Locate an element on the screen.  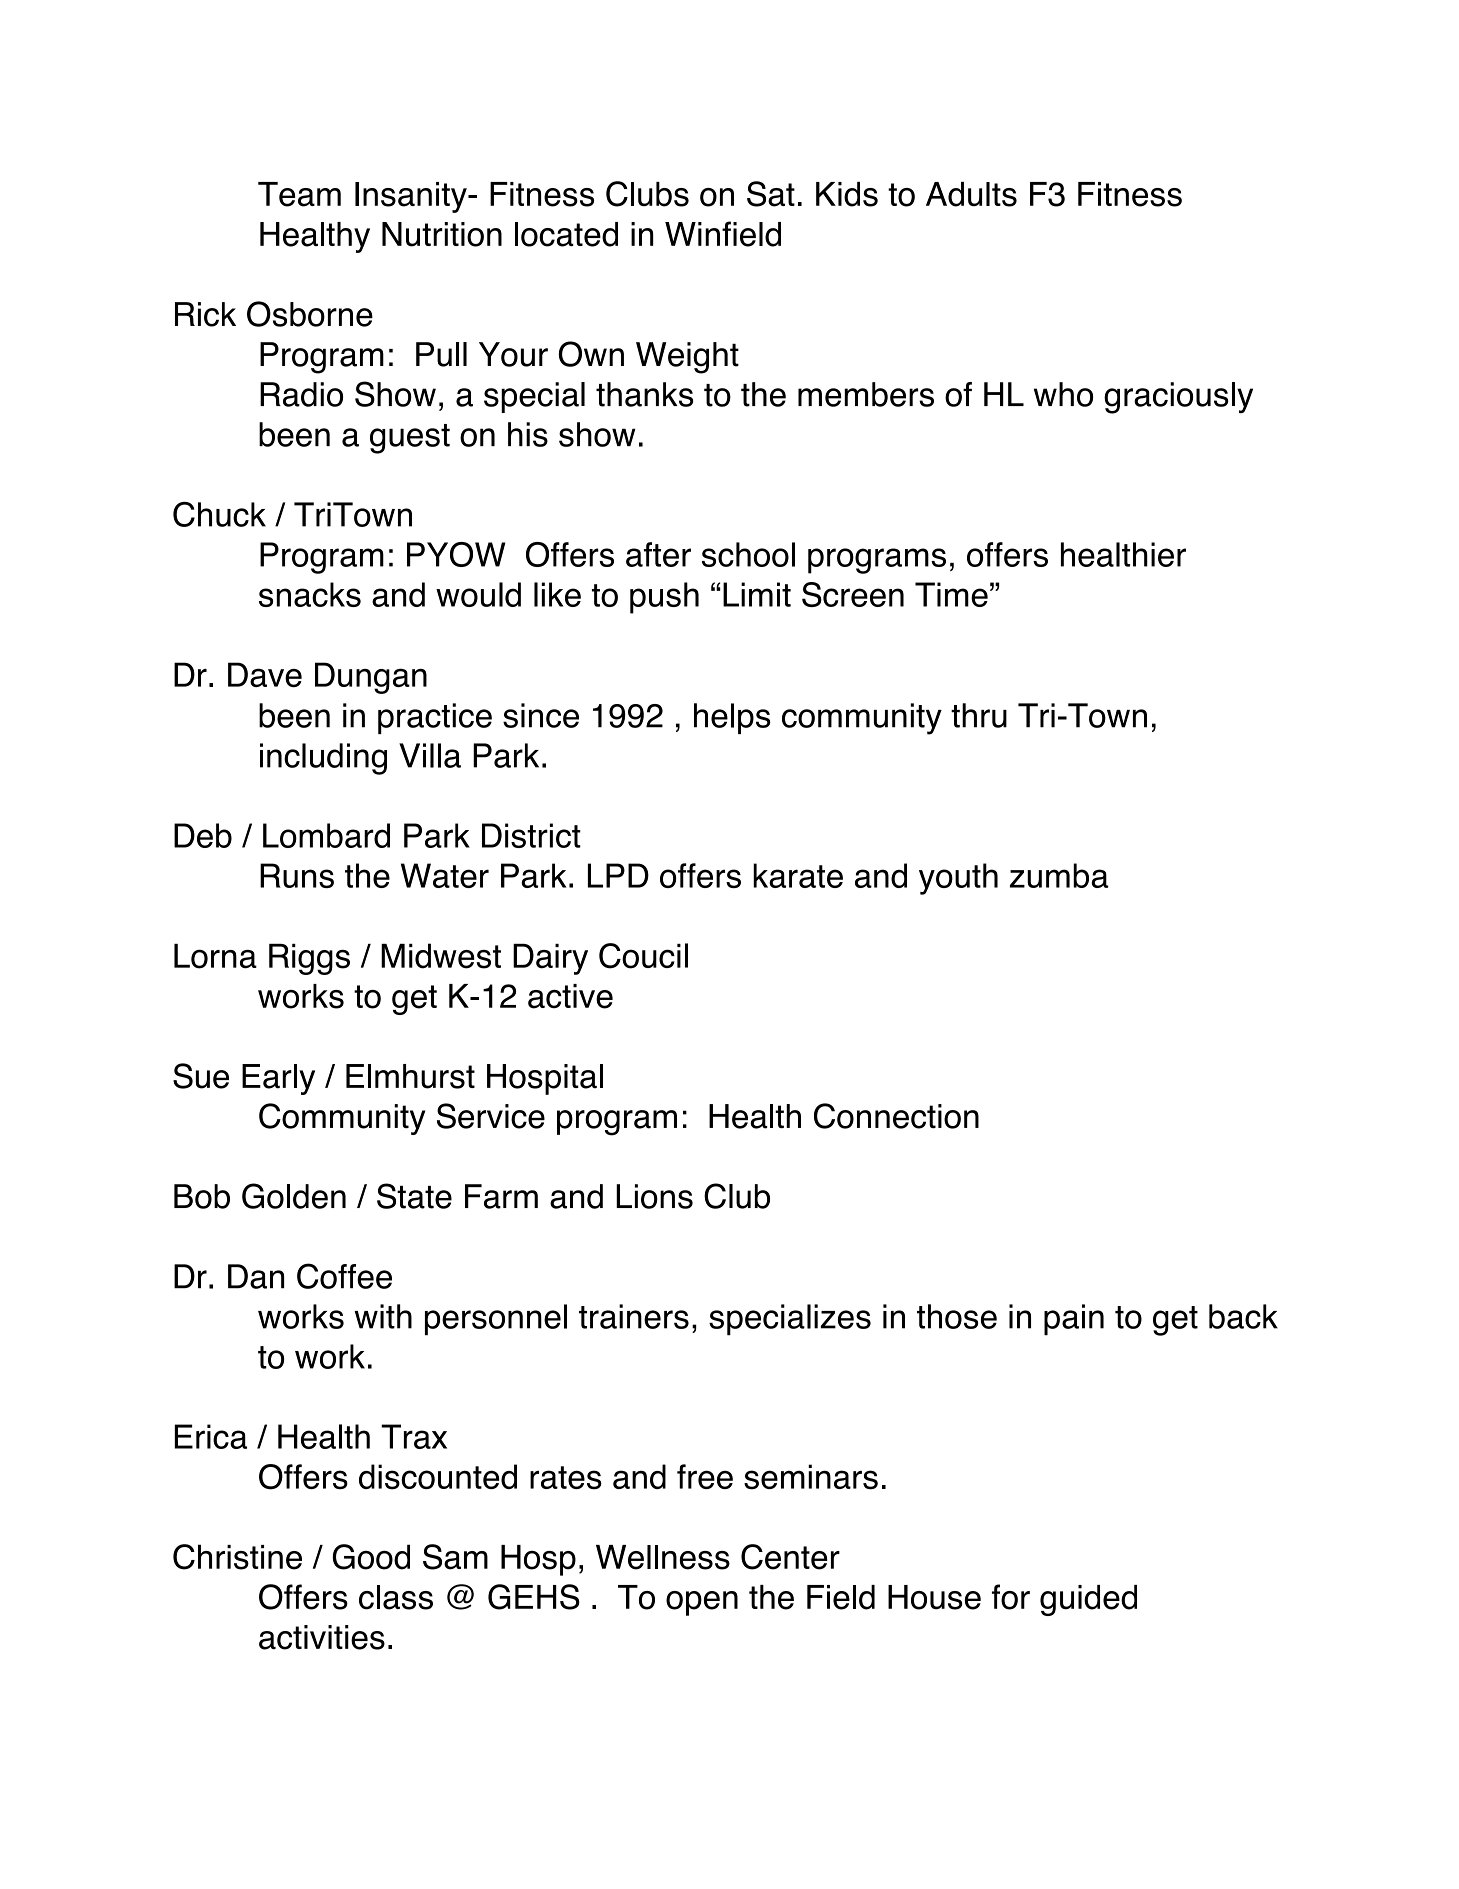
karate is located at coordinates (798, 875).
